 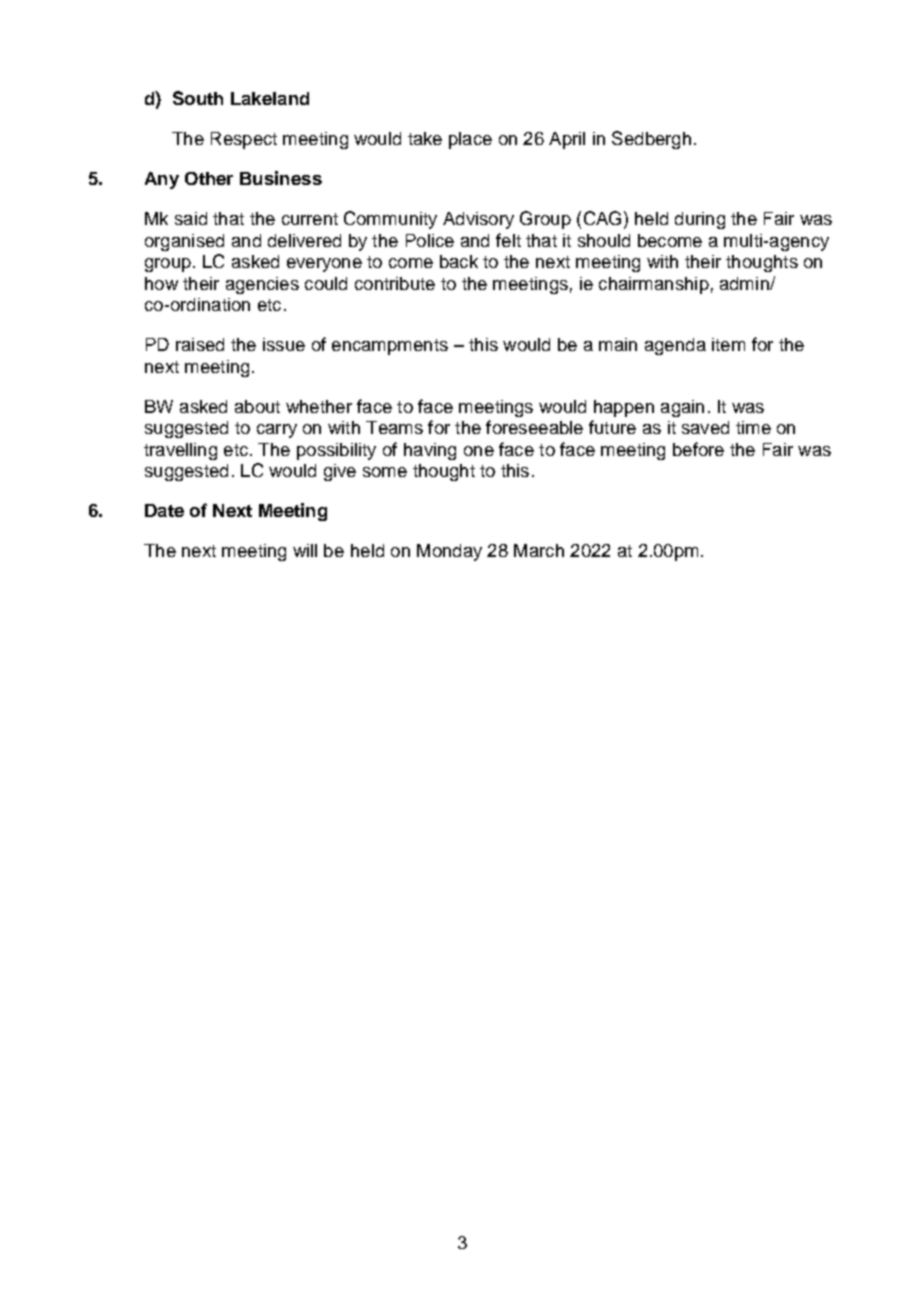 I want to click on place, so click(x=470, y=140).
